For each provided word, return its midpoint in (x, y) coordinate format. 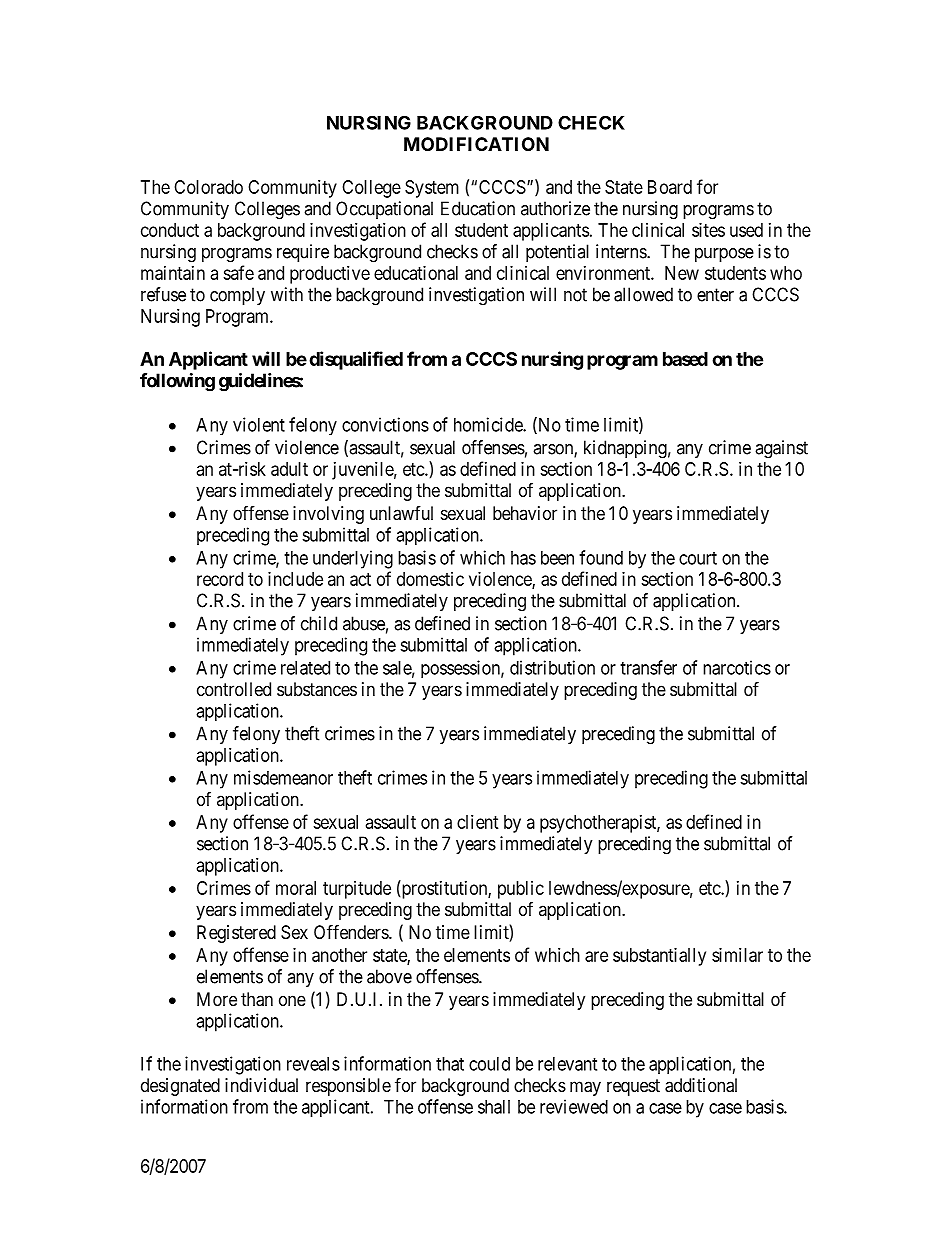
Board (670, 187)
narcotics (737, 667)
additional (701, 1085)
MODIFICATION (476, 144)
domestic (430, 579)
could (489, 1064)
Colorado (208, 187)
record (220, 579)
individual (261, 1085)
